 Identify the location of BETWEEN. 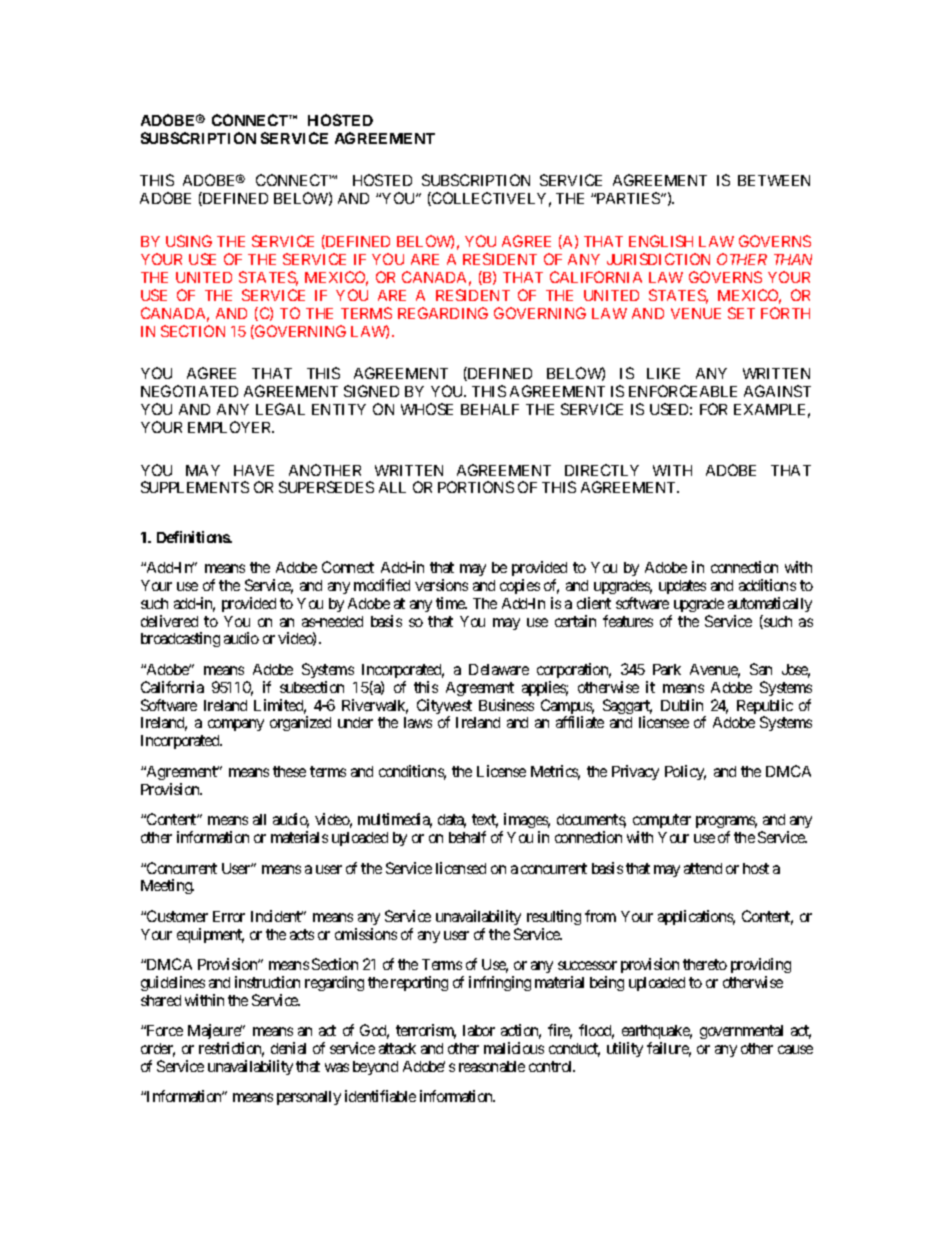
(774, 180).
